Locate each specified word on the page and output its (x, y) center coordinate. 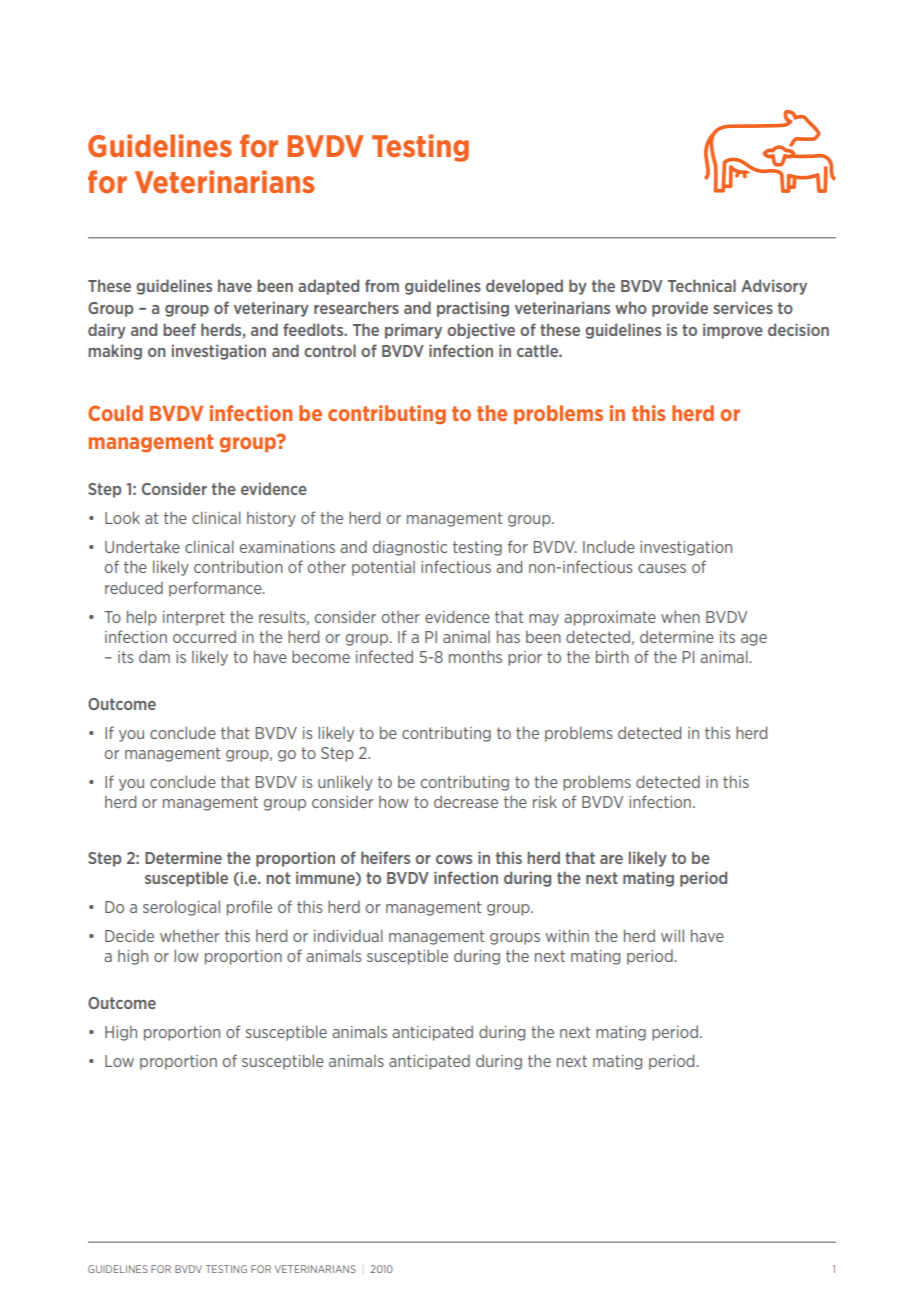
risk (545, 801)
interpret (194, 618)
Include (609, 546)
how (394, 802)
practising (473, 309)
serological (181, 908)
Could (115, 413)
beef (179, 329)
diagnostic (410, 548)
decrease (466, 801)
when (680, 616)
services (743, 307)
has (508, 636)
